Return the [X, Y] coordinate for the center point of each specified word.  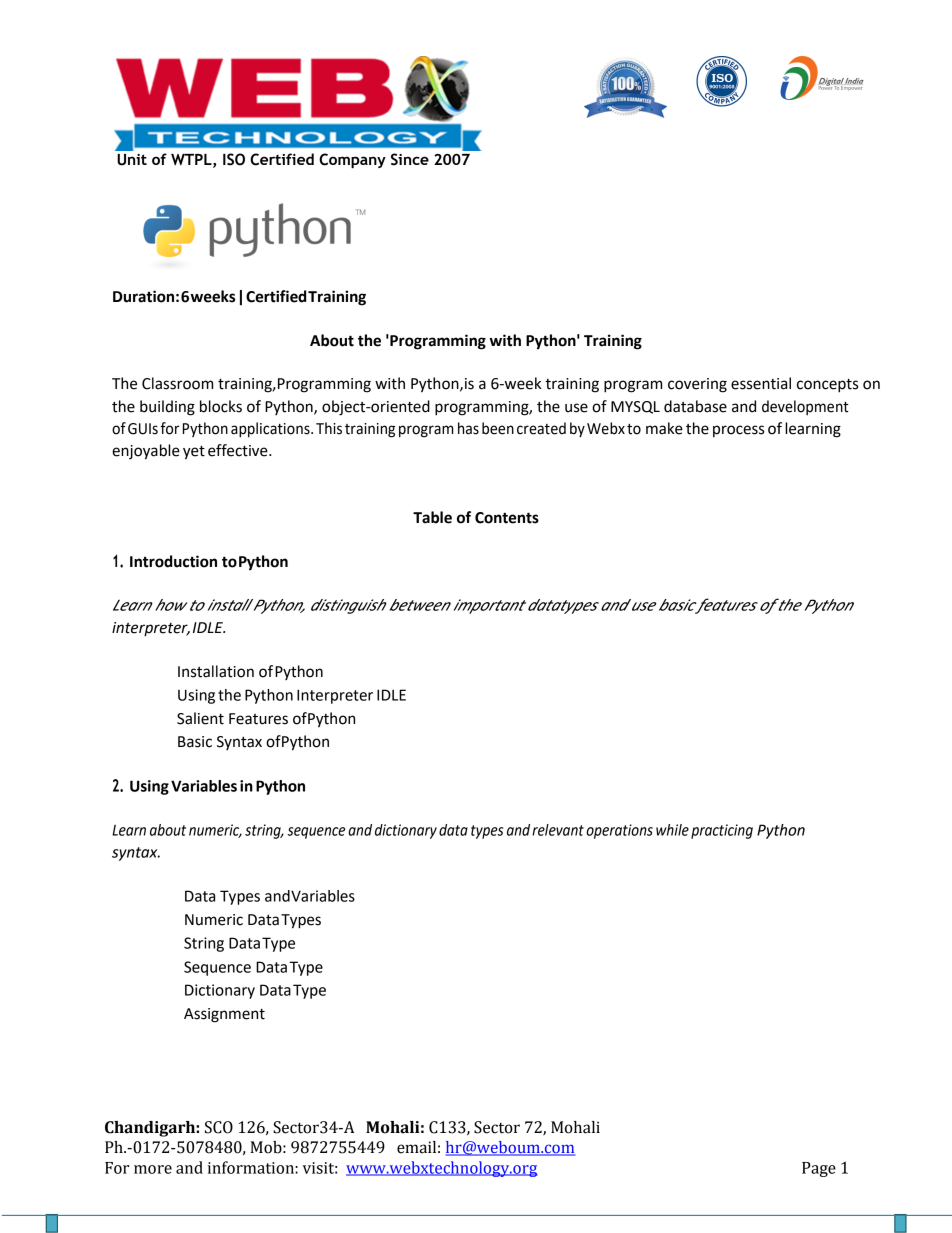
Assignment [224, 1015]
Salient [200, 718]
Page [819, 1169]
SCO [219, 1127]
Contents [507, 518]
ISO [234, 159]
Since [410, 159]
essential [761, 383]
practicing [722, 831]
